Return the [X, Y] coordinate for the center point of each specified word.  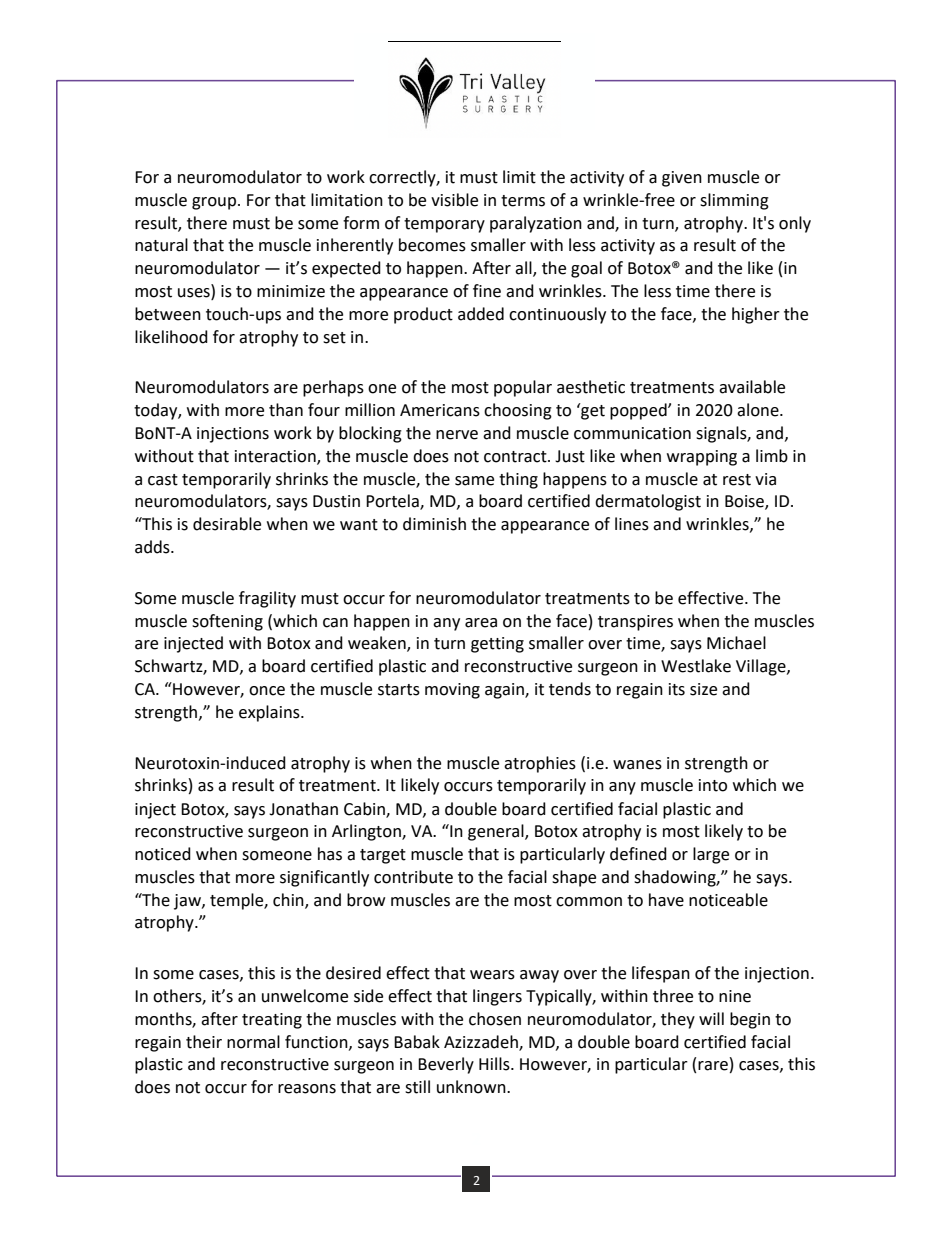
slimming [734, 201]
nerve [457, 435]
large [711, 855]
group [214, 203]
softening [227, 622]
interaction [276, 457]
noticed [163, 854]
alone [759, 410]
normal [253, 1042]
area [481, 623]
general [497, 832]
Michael [736, 643]
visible [454, 200]
